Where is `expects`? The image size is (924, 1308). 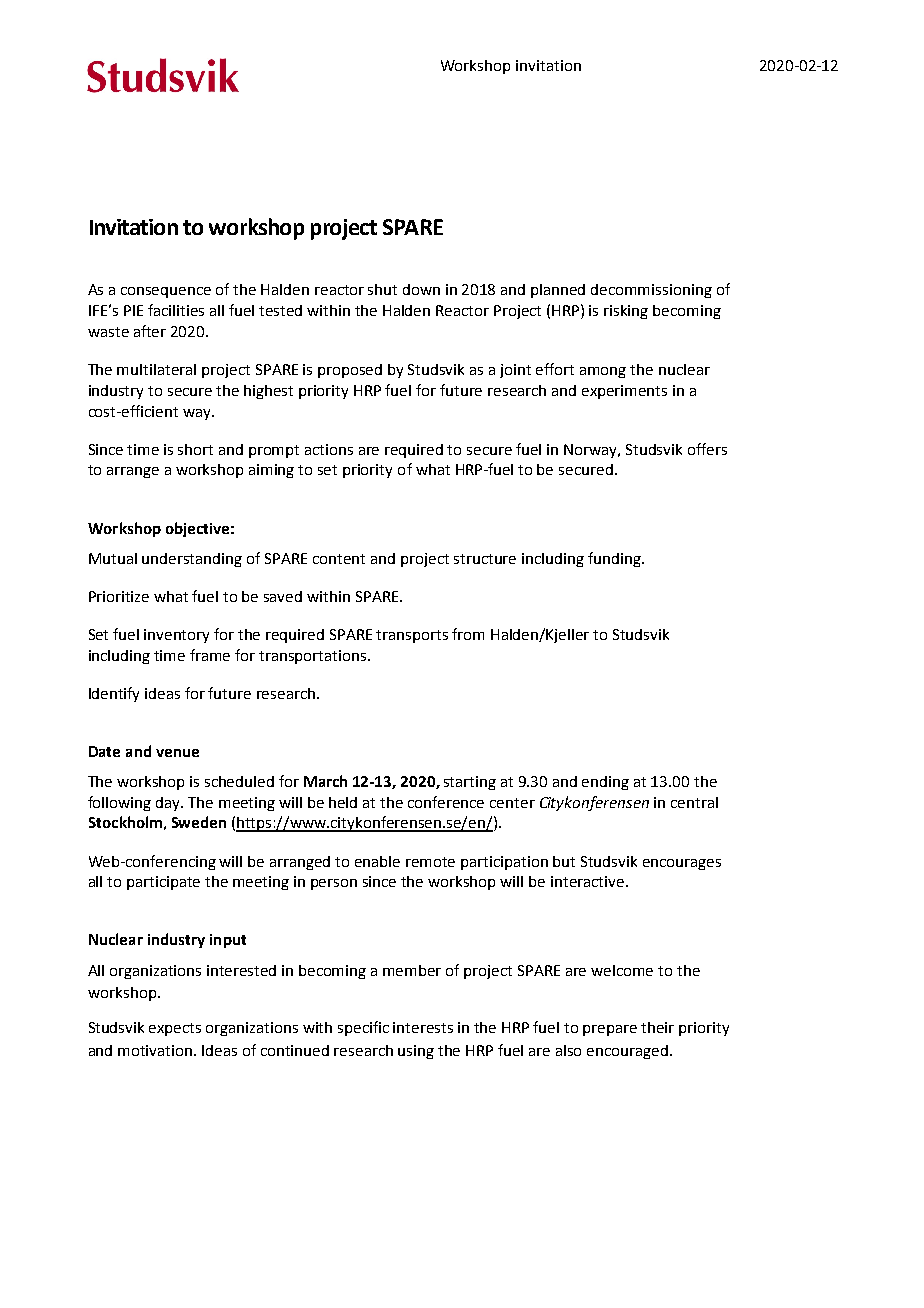
expects is located at coordinates (175, 1029).
